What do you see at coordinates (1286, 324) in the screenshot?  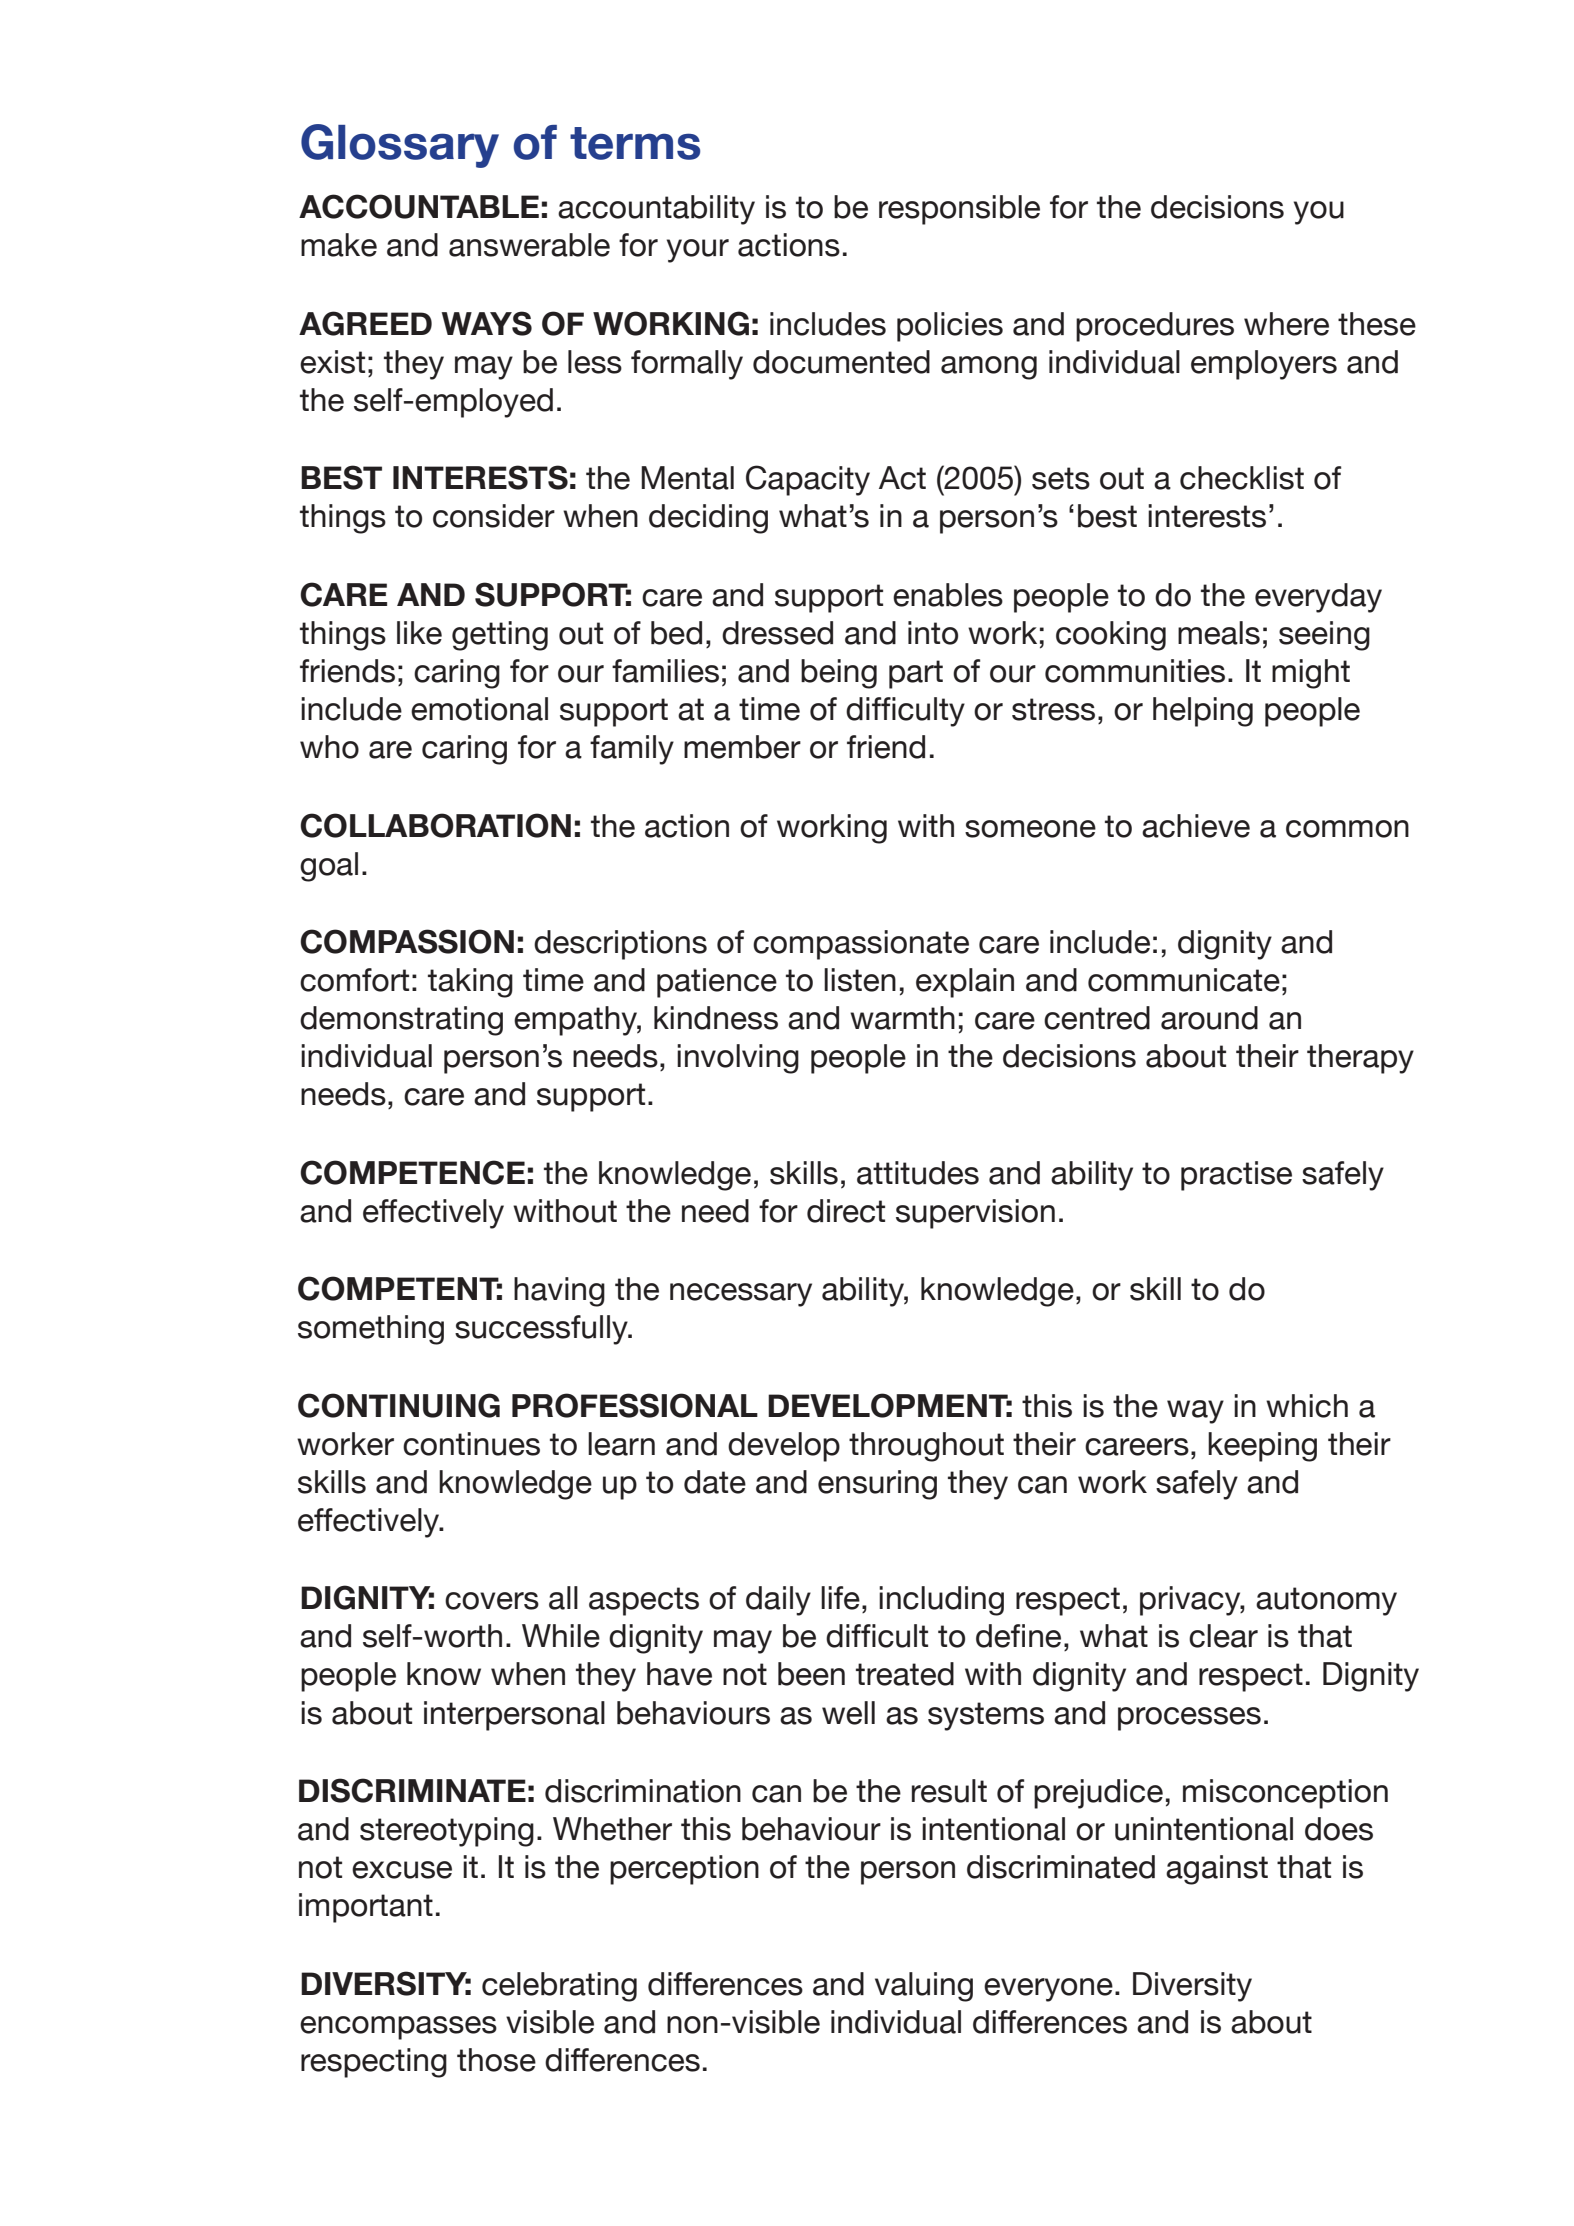 I see `where` at bounding box center [1286, 324].
